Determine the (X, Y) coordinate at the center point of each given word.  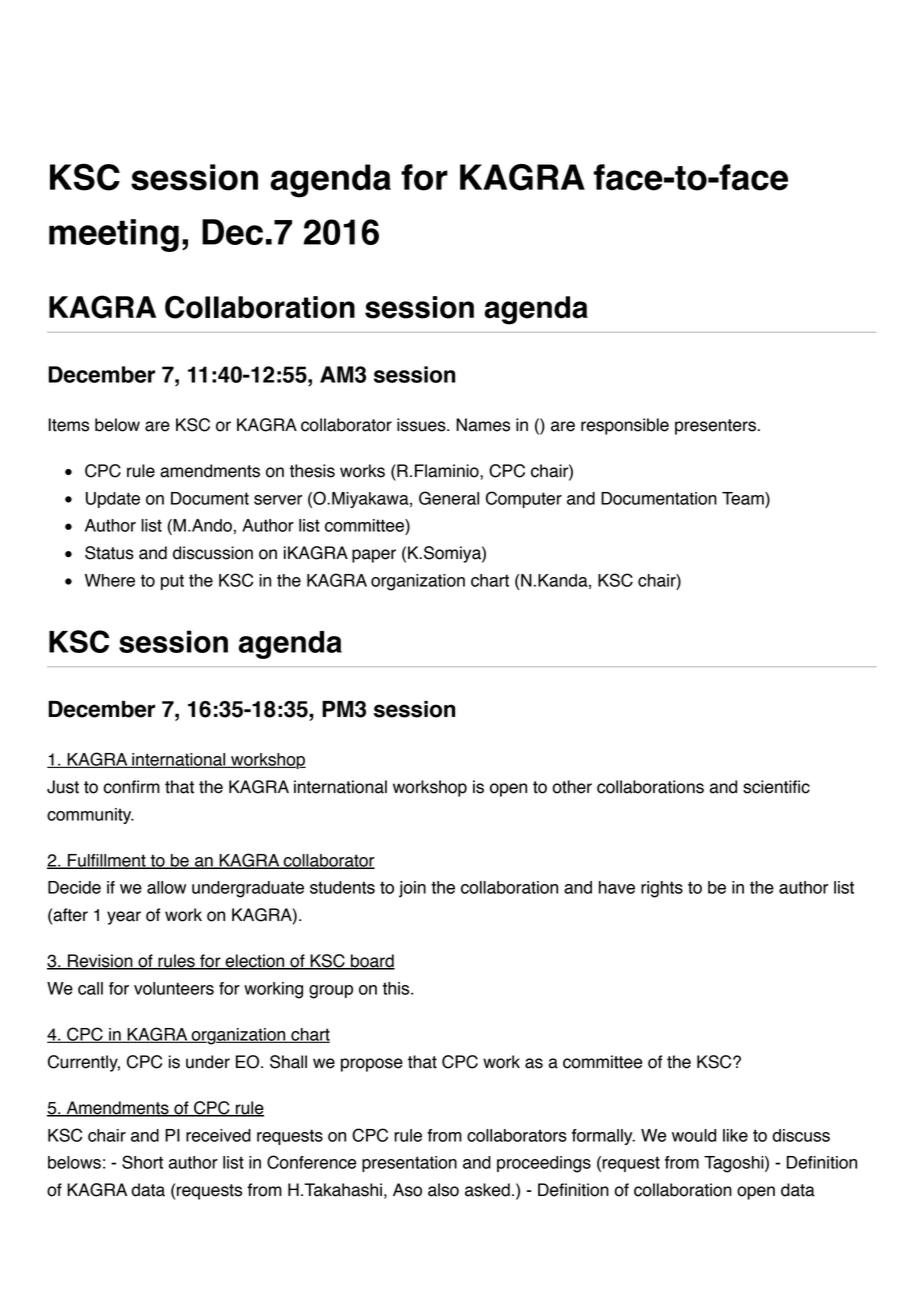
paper (374, 556)
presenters (715, 427)
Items (68, 425)
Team (744, 498)
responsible (625, 426)
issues (422, 425)
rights (662, 889)
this (397, 988)
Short (142, 1162)
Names (483, 425)
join (412, 889)
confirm (131, 787)
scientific (776, 787)
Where (110, 580)
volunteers (174, 988)
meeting (114, 235)
